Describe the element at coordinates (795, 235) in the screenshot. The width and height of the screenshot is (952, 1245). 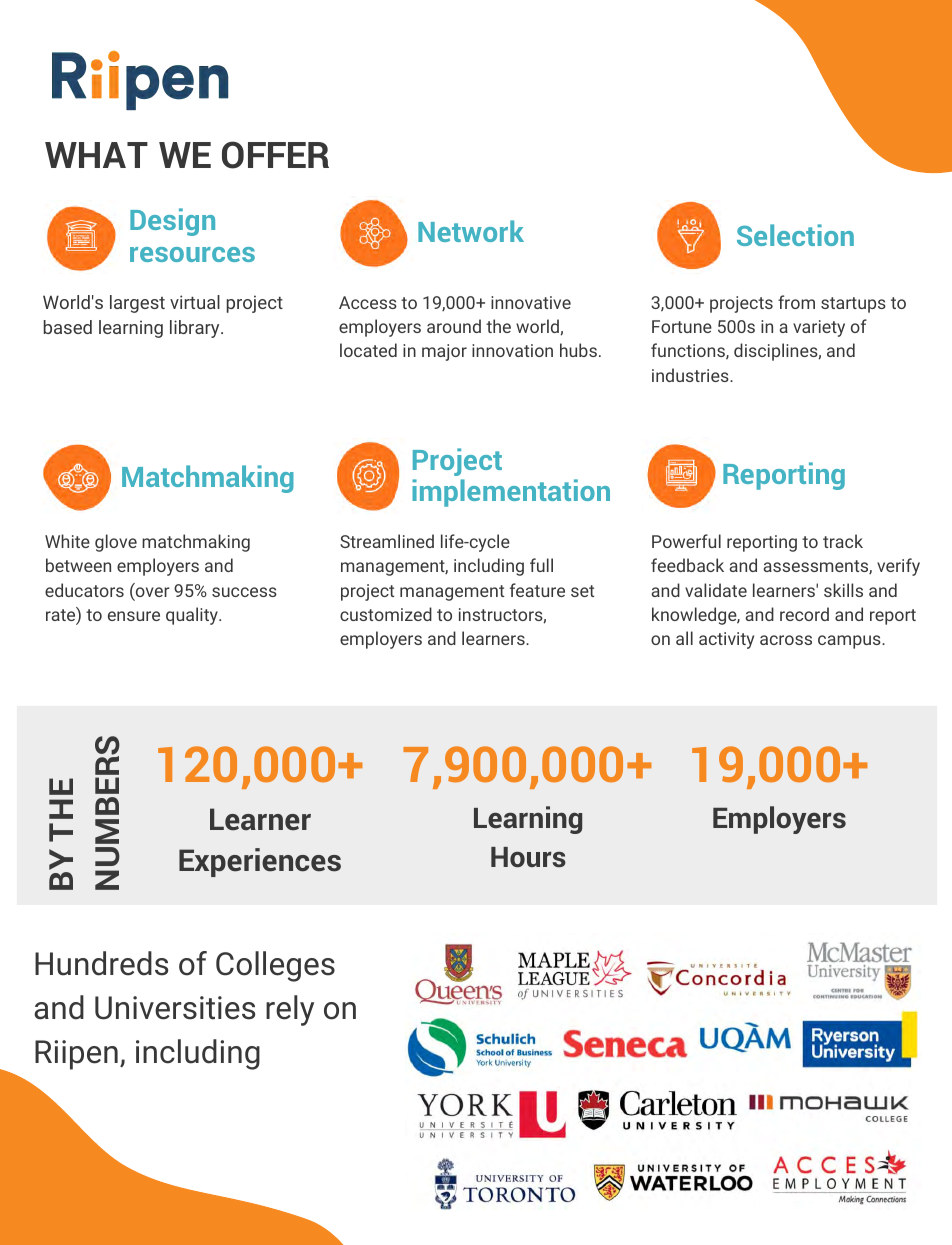
I see `Selection` at that location.
